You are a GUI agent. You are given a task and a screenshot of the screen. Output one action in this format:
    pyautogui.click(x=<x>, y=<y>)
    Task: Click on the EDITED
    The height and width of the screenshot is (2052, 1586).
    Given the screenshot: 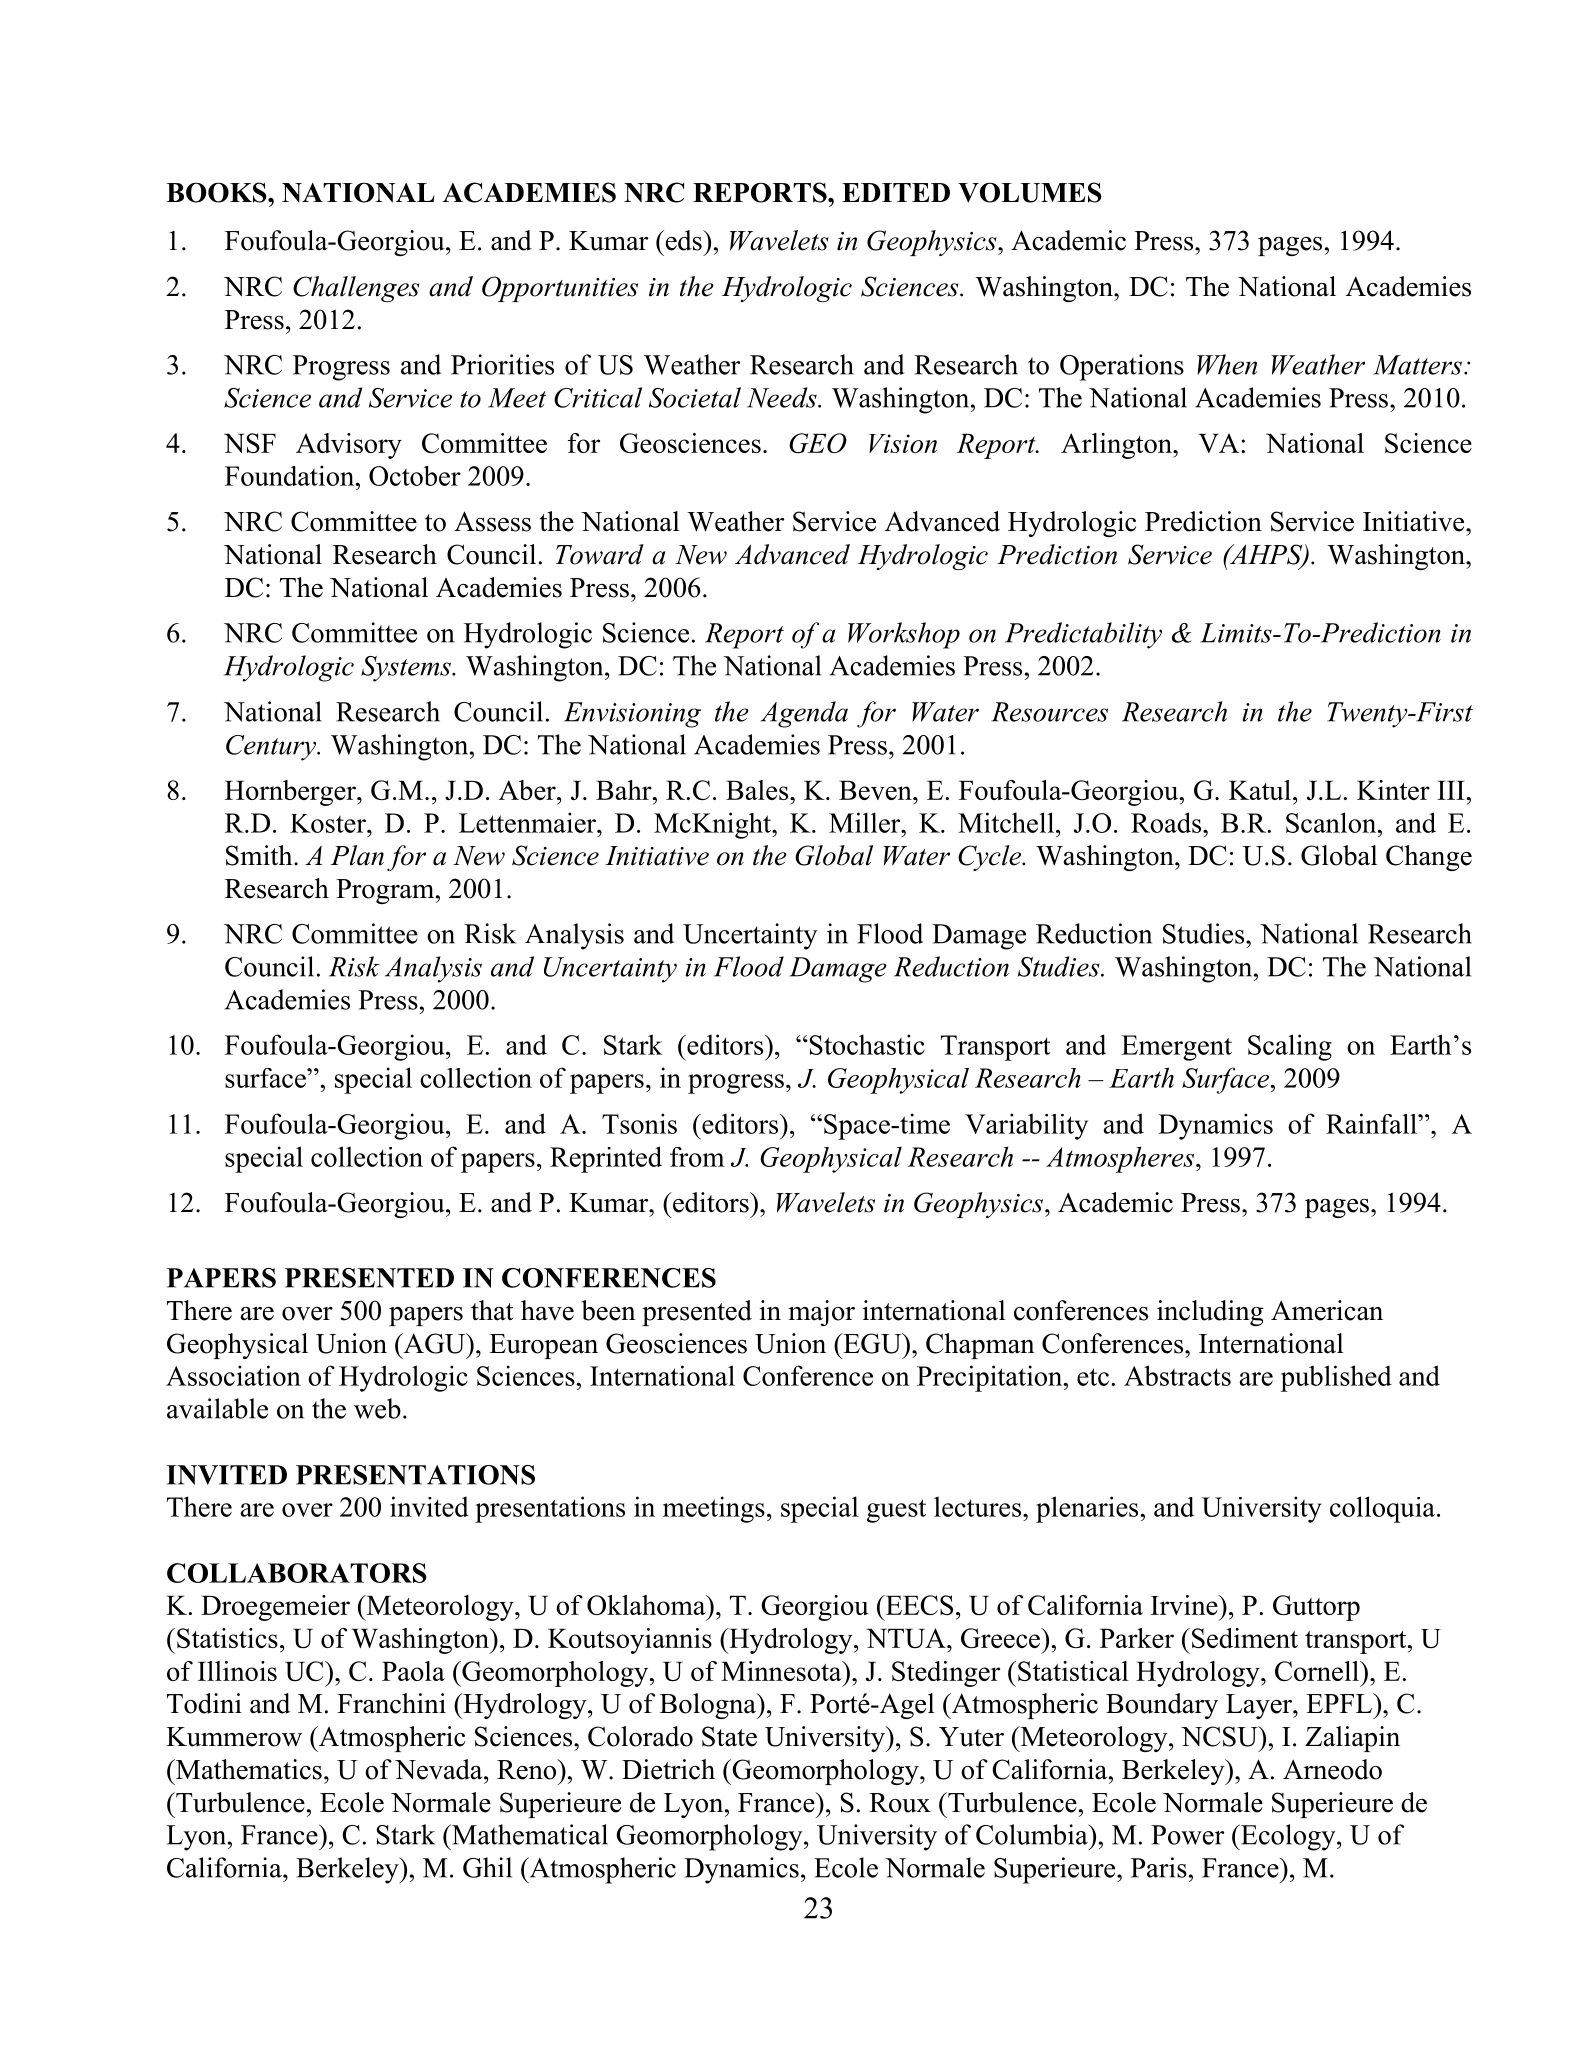 What is the action you would take?
    pyautogui.click(x=896, y=192)
